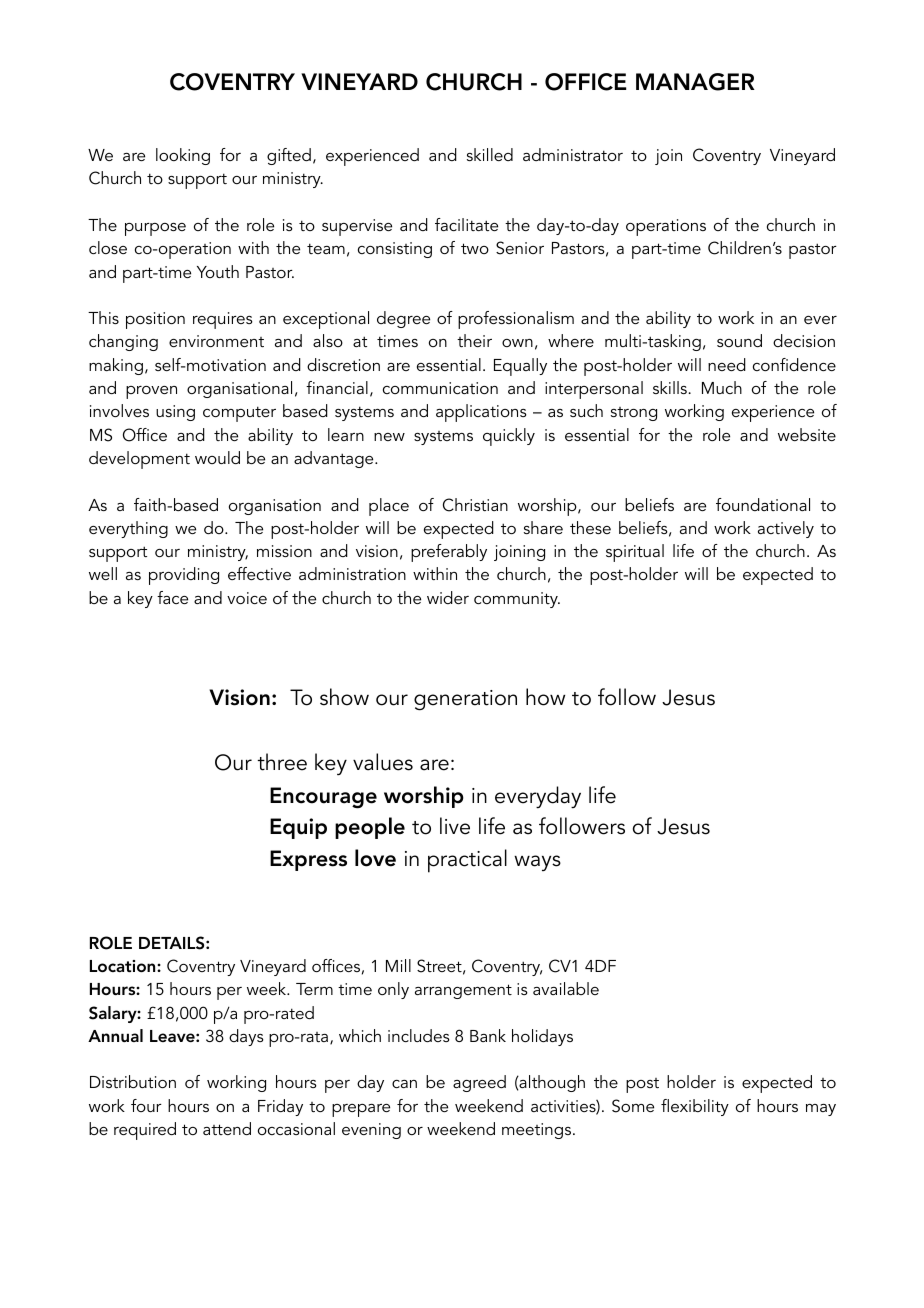 Image resolution: width=924 pixels, height=1308 pixels. I want to click on MANAGER, so click(695, 82).
